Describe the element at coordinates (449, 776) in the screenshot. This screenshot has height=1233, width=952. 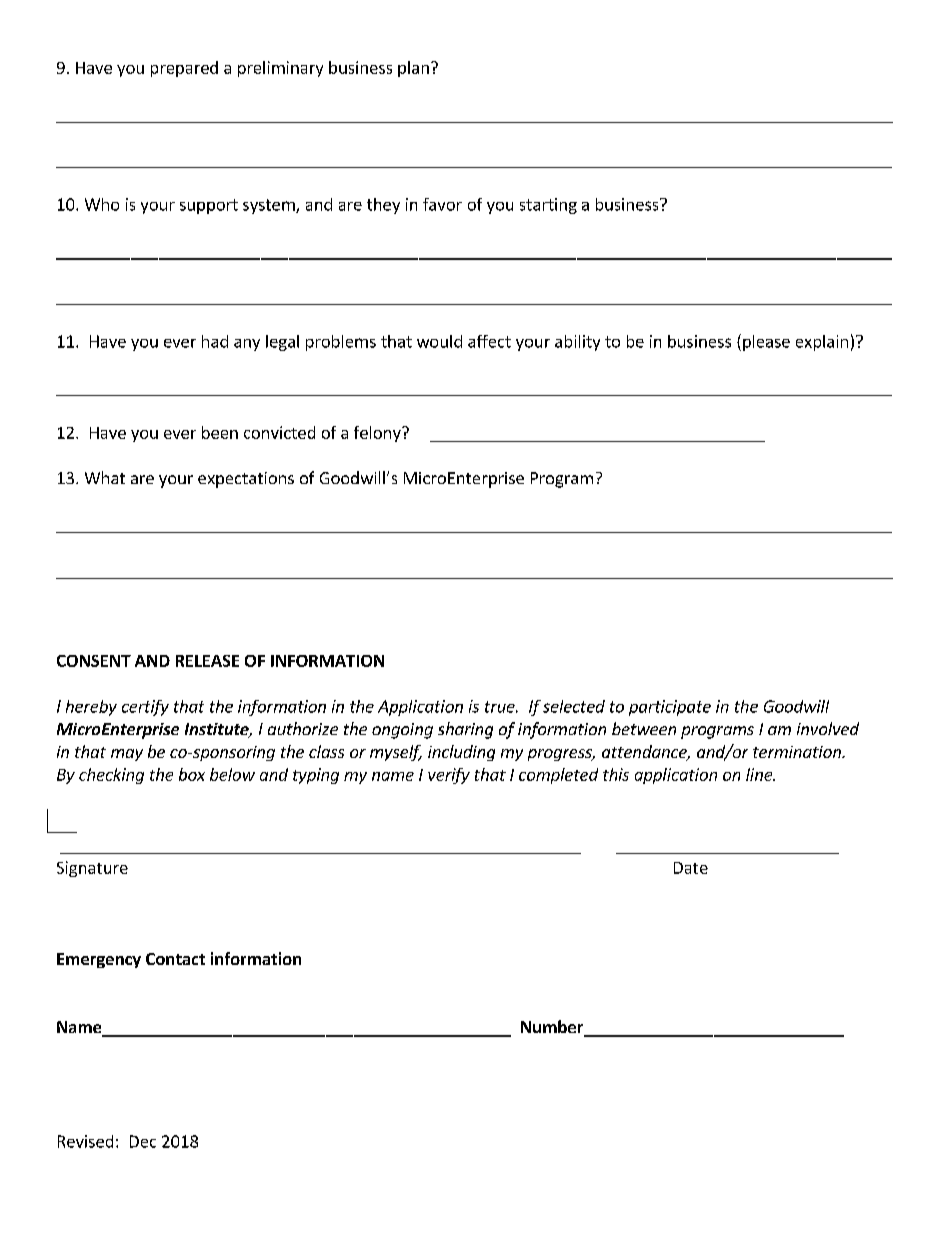
I see `verify` at that location.
